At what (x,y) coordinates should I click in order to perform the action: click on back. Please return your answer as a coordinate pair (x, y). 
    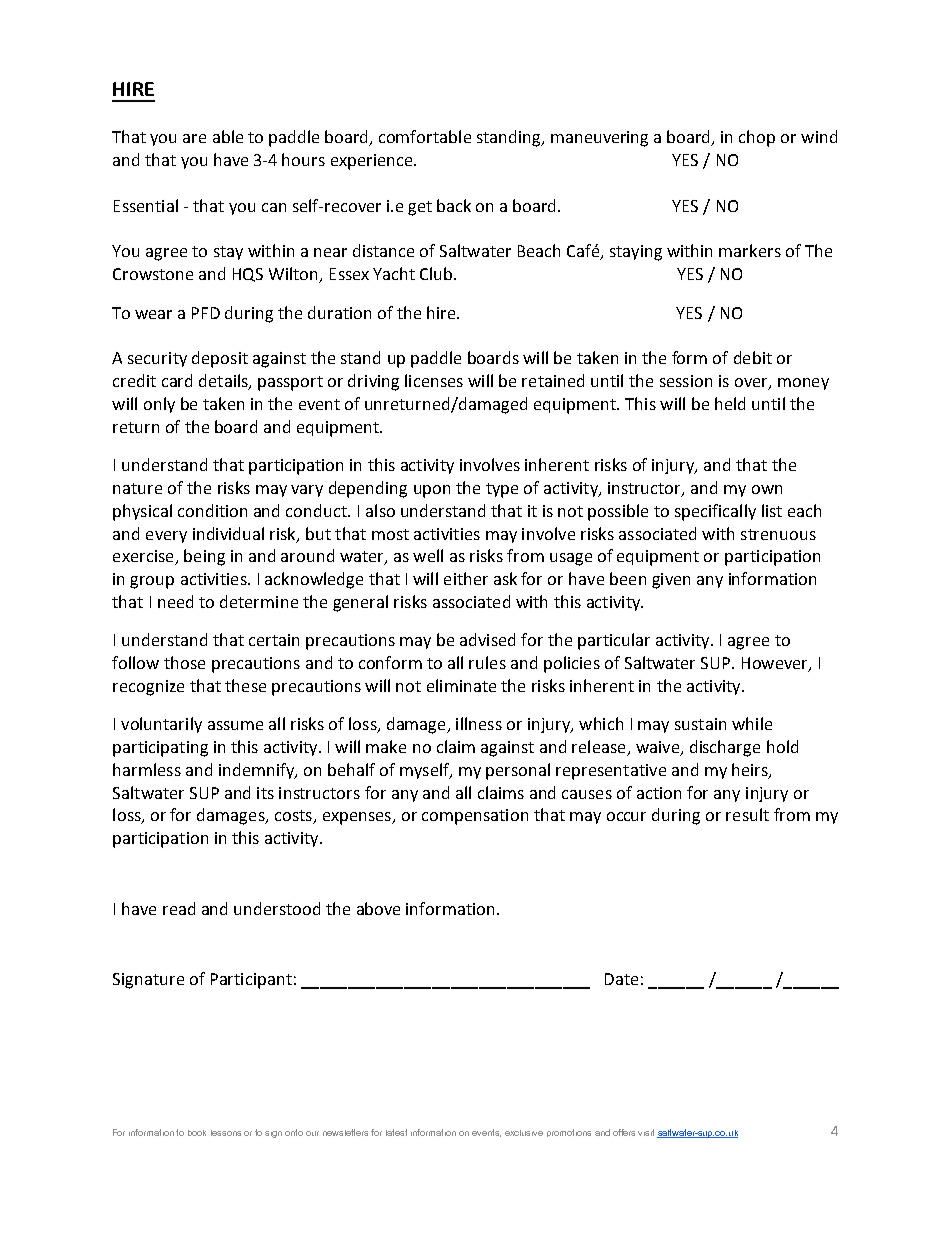
    Looking at the image, I should click on (454, 205).
